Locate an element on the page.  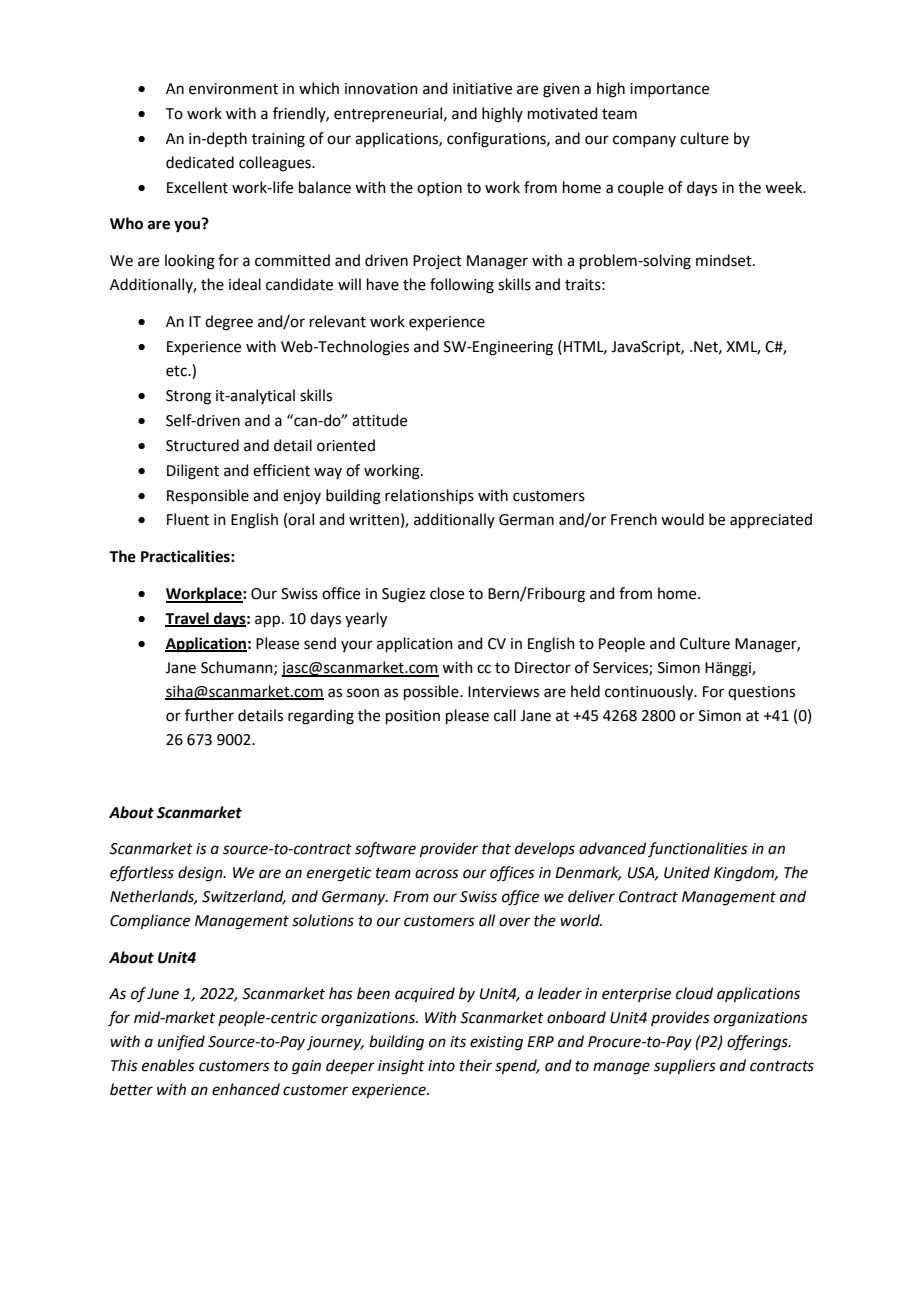
unified is located at coordinates (181, 1042).
